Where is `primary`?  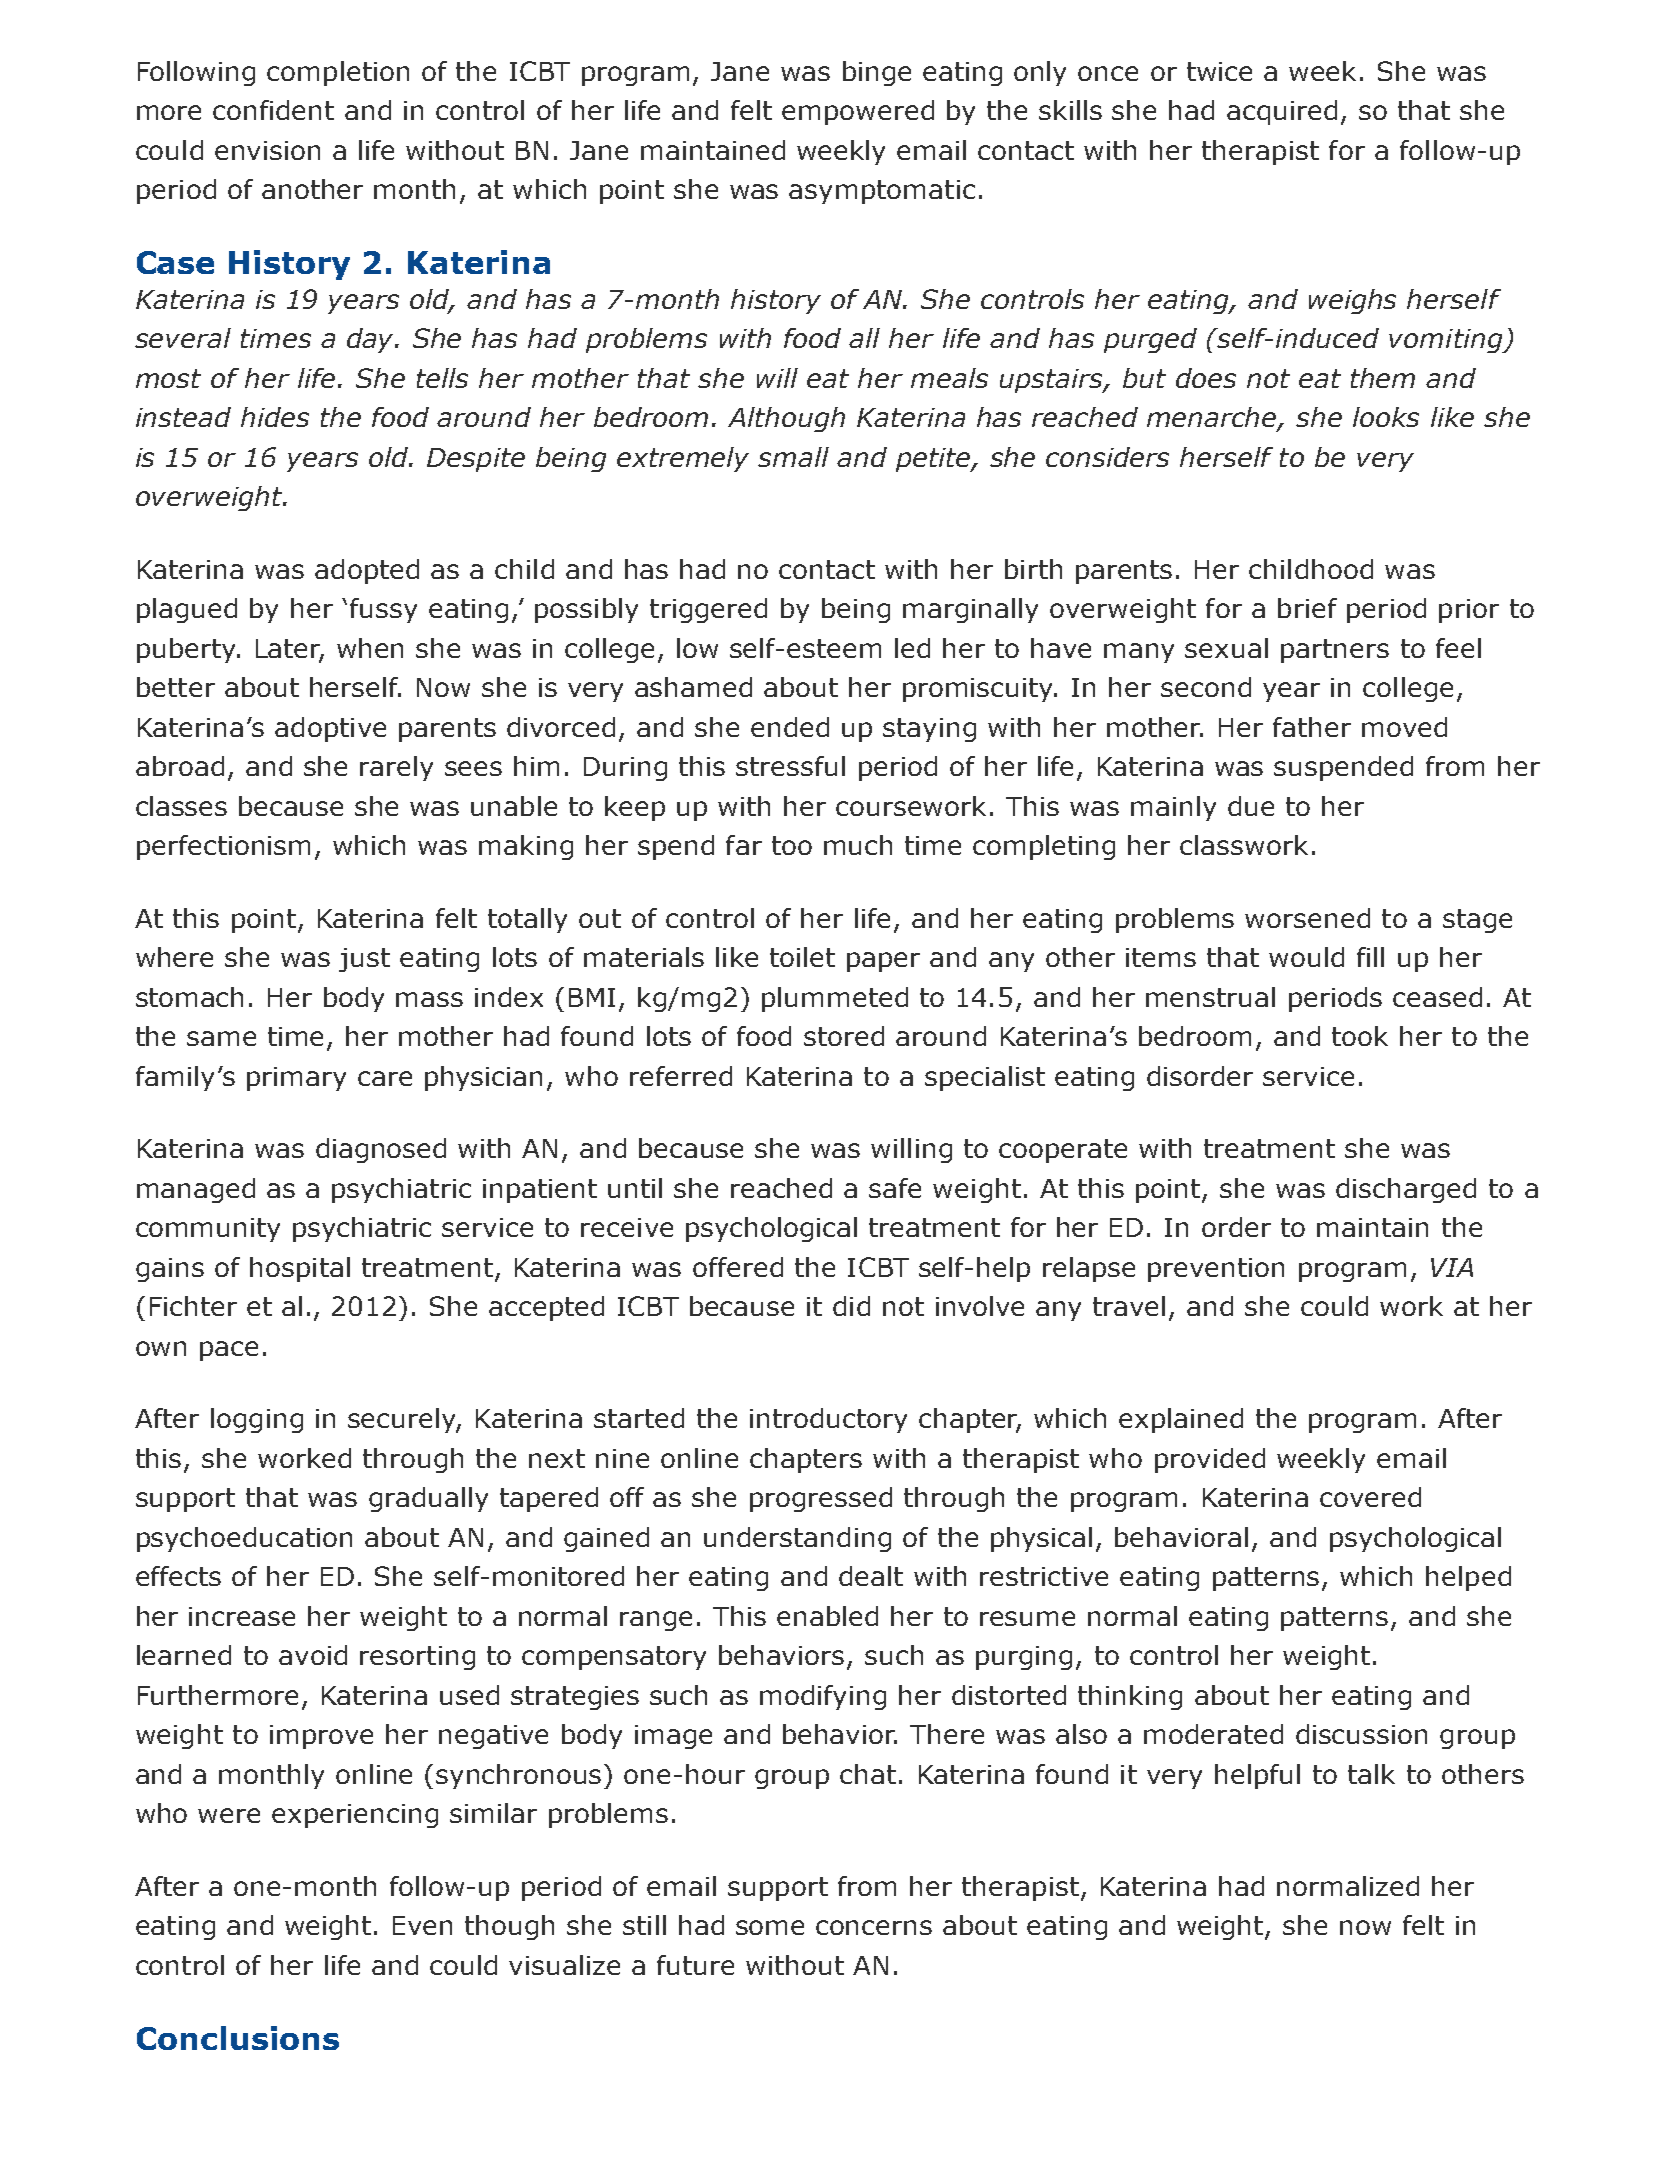
primary is located at coordinates (296, 1079).
